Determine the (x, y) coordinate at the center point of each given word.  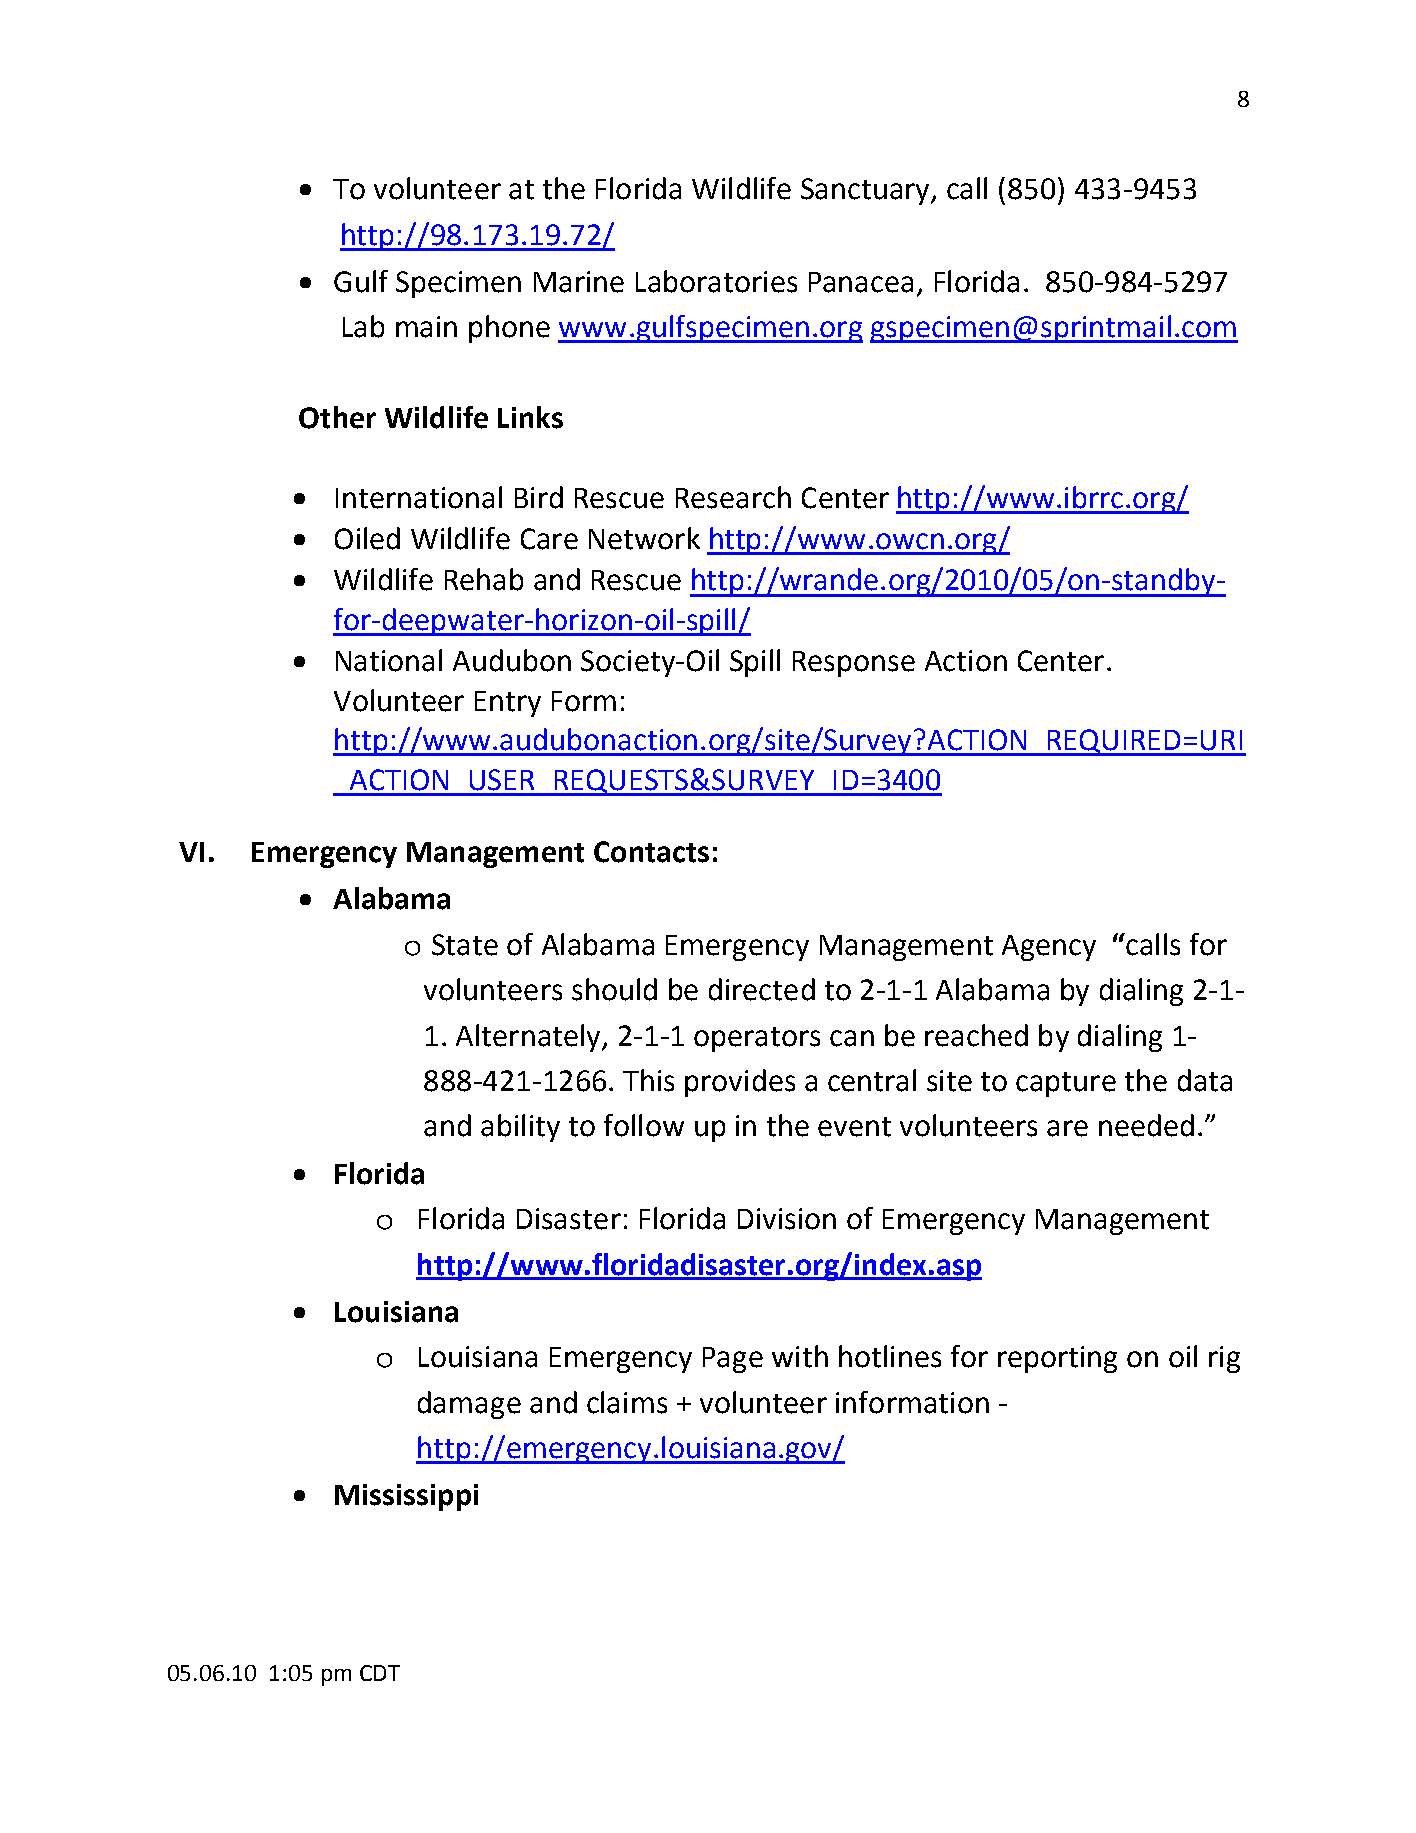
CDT (380, 1673)
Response (854, 664)
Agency (1049, 948)
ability (520, 1128)
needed (1146, 1125)
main (426, 327)
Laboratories (716, 281)
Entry (508, 704)
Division (787, 1219)
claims (627, 1402)
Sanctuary (866, 191)
